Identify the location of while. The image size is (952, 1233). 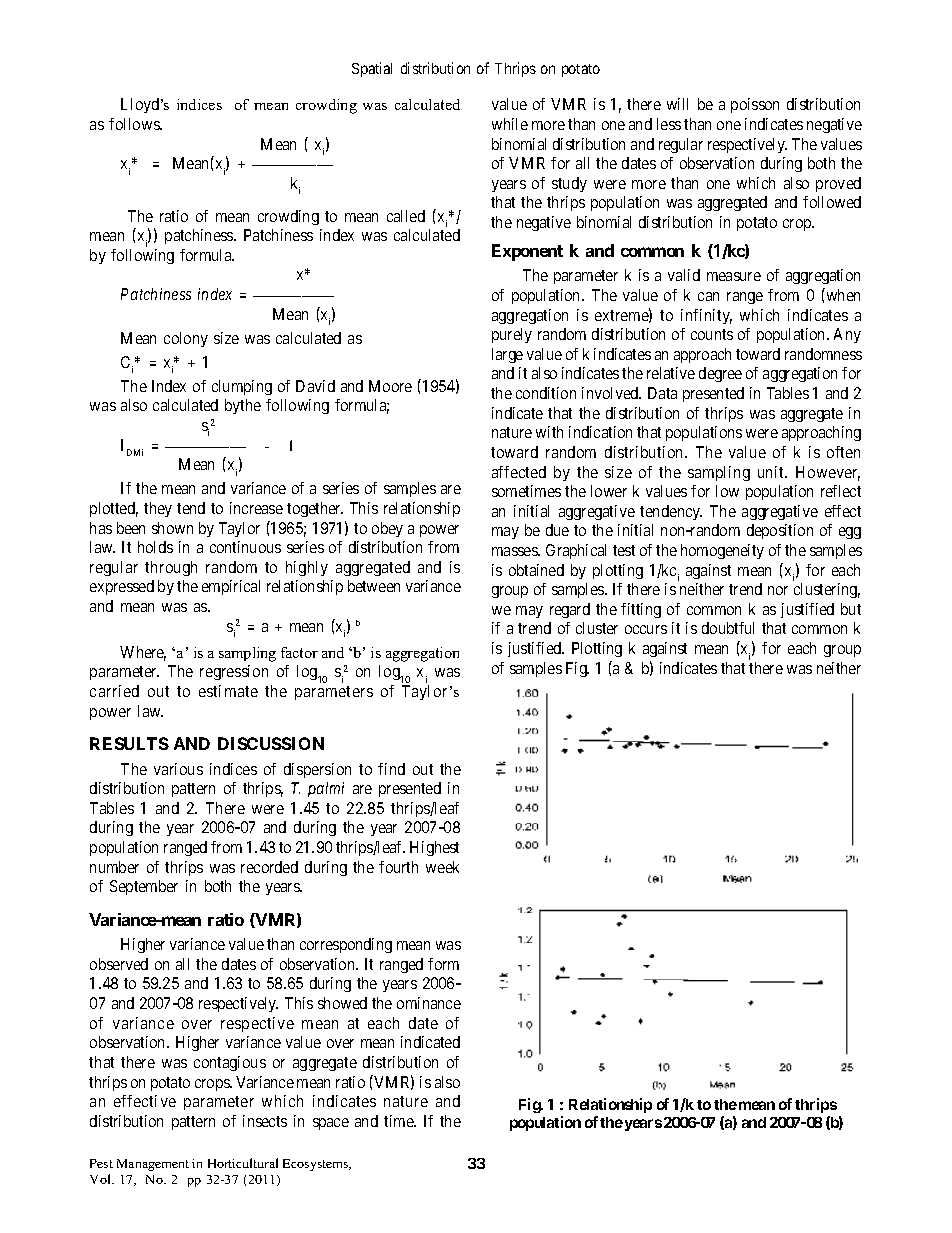
(510, 124).
